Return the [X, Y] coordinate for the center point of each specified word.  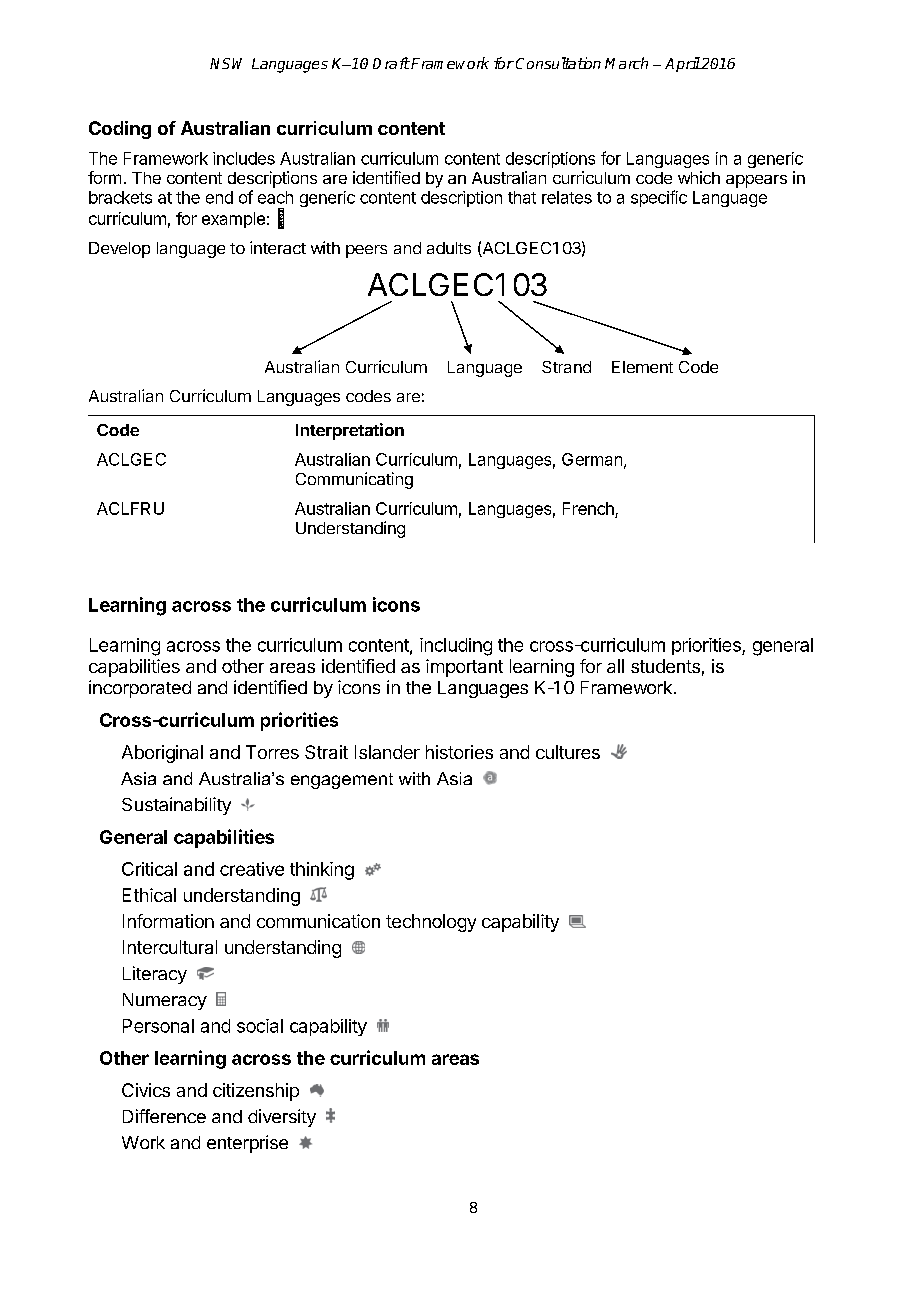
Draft [391, 63]
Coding [120, 130]
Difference [164, 1116]
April [682, 64]
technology [431, 923]
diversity [282, 1118]
